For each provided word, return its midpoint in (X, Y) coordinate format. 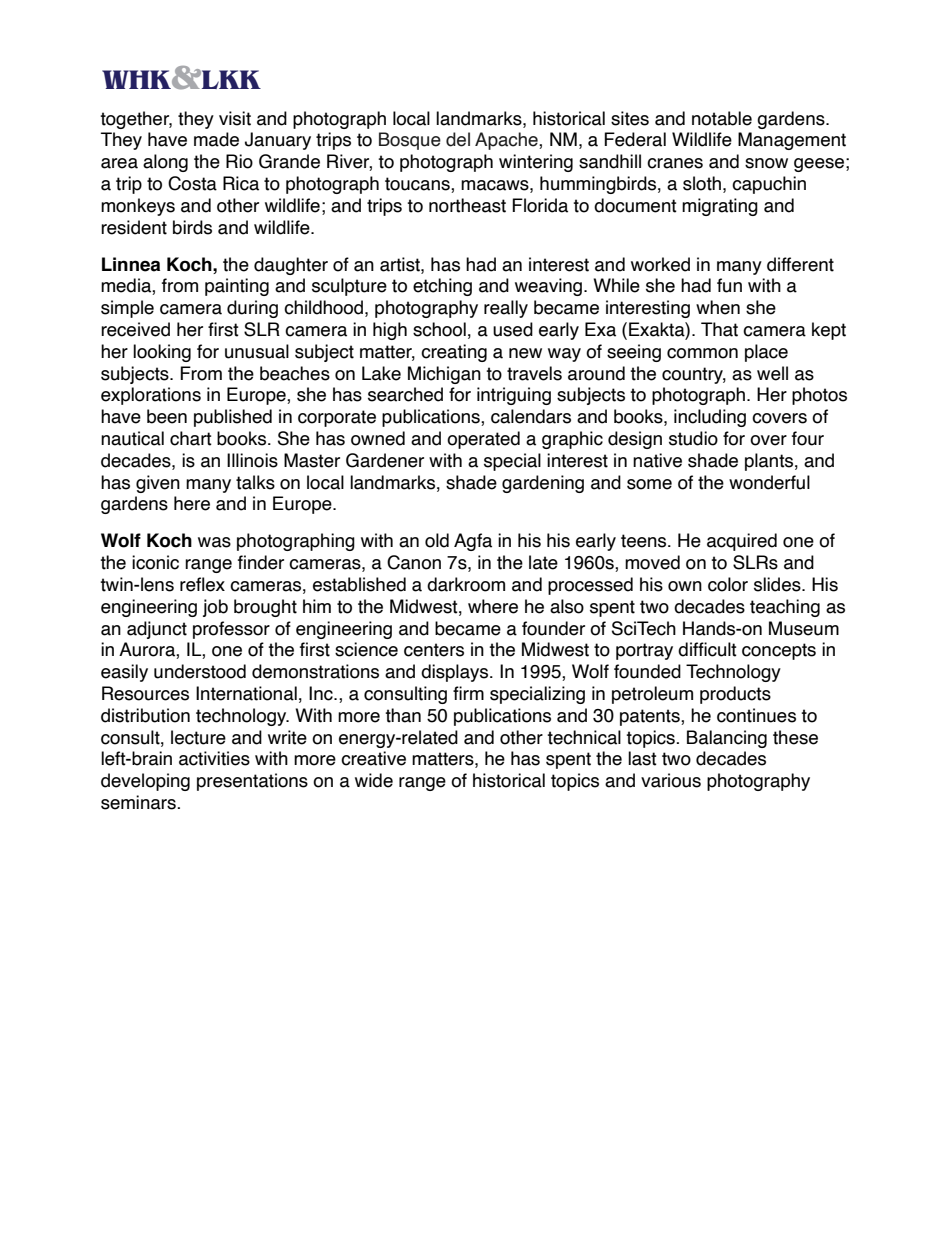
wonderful (769, 482)
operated (483, 440)
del (458, 139)
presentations (252, 782)
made (216, 139)
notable (722, 118)
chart (191, 438)
